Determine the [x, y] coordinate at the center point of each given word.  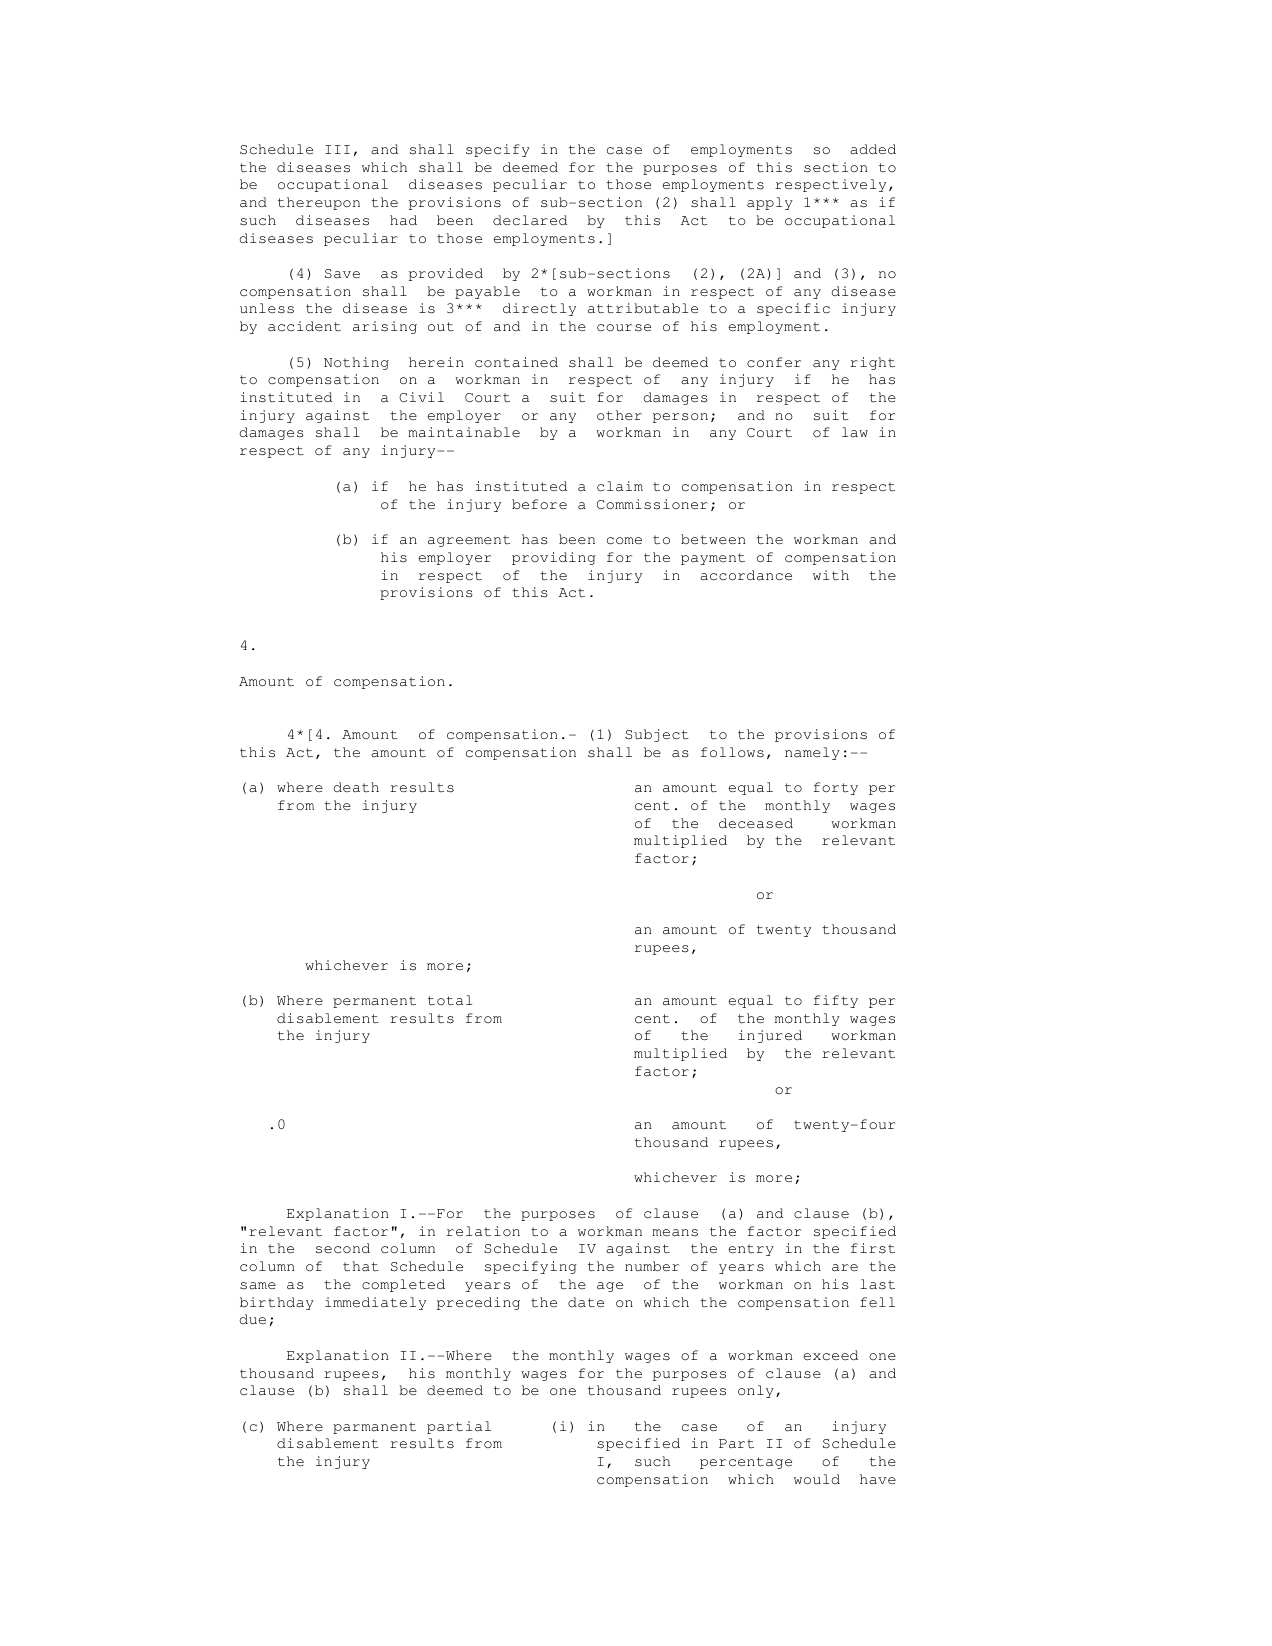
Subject [657, 735]
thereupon [319, 203]
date [586, 1302]
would [817, 1479]
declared [530, 220]
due [252, 1319]
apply [770, 203]
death [356, 787]
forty [836, 788]
